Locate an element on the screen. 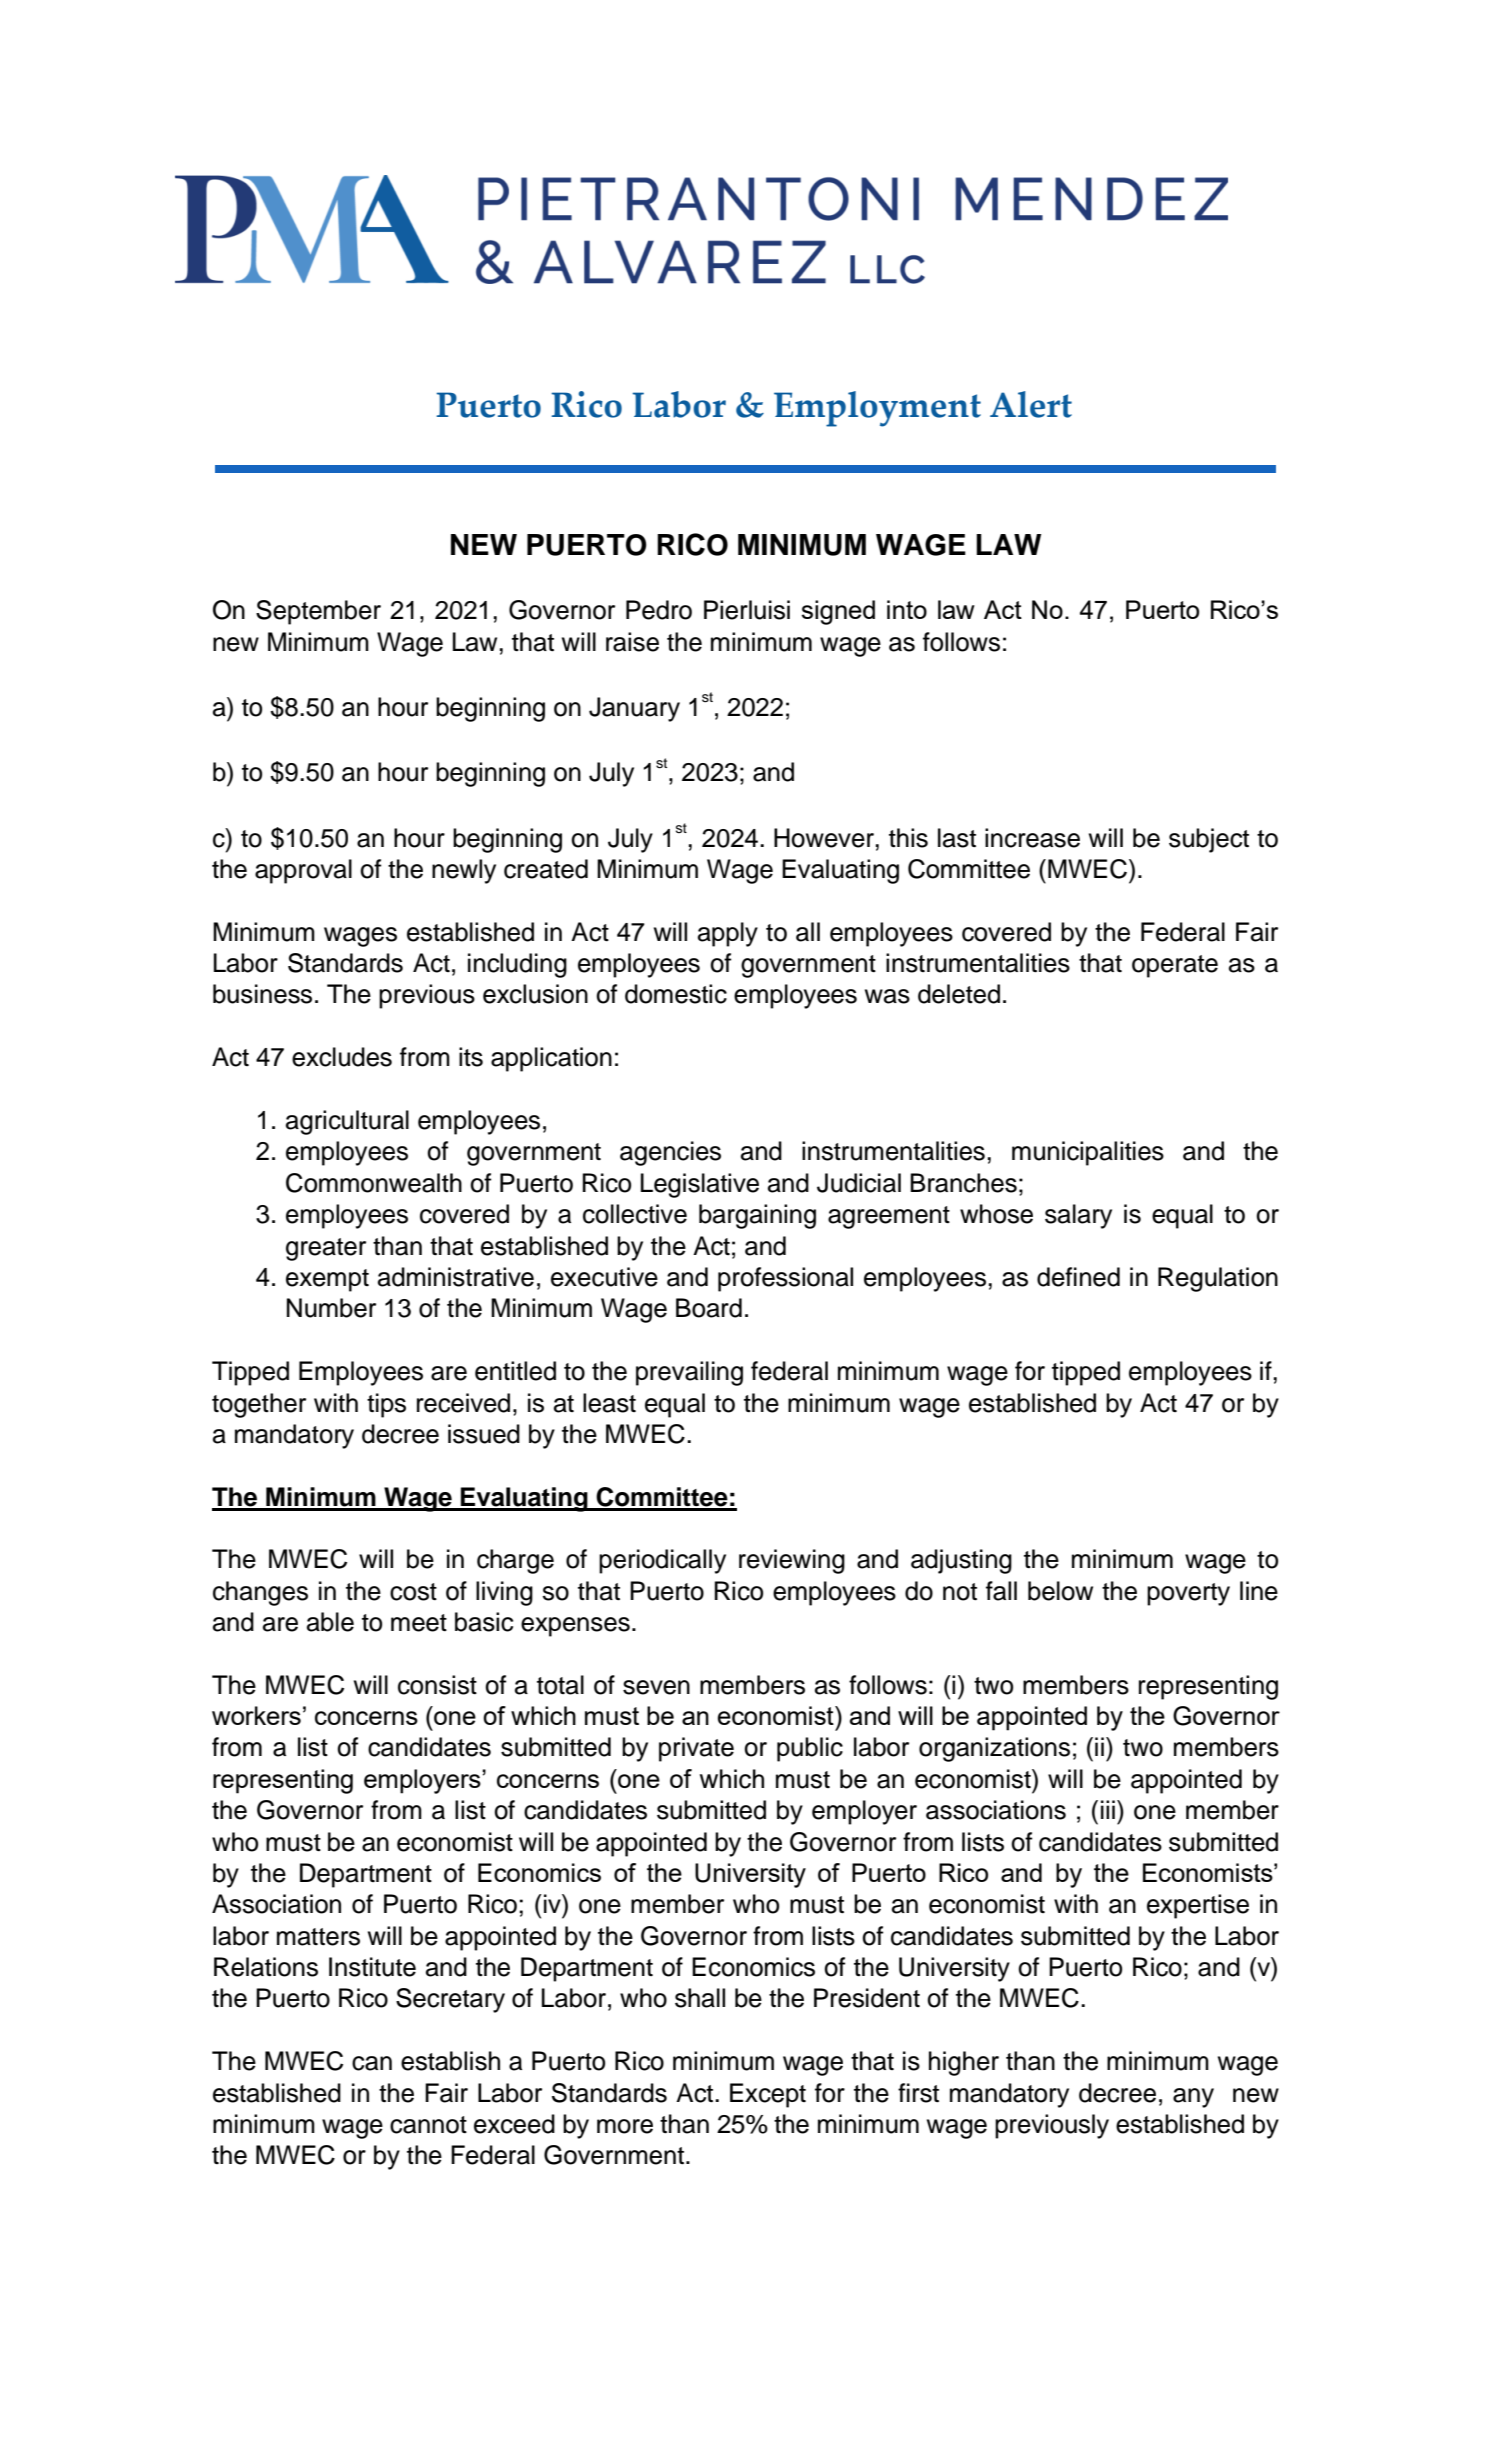 Image resolution: width=1491 pixels, height=2455 pixels. apply is located at coordinates (728, 934).
